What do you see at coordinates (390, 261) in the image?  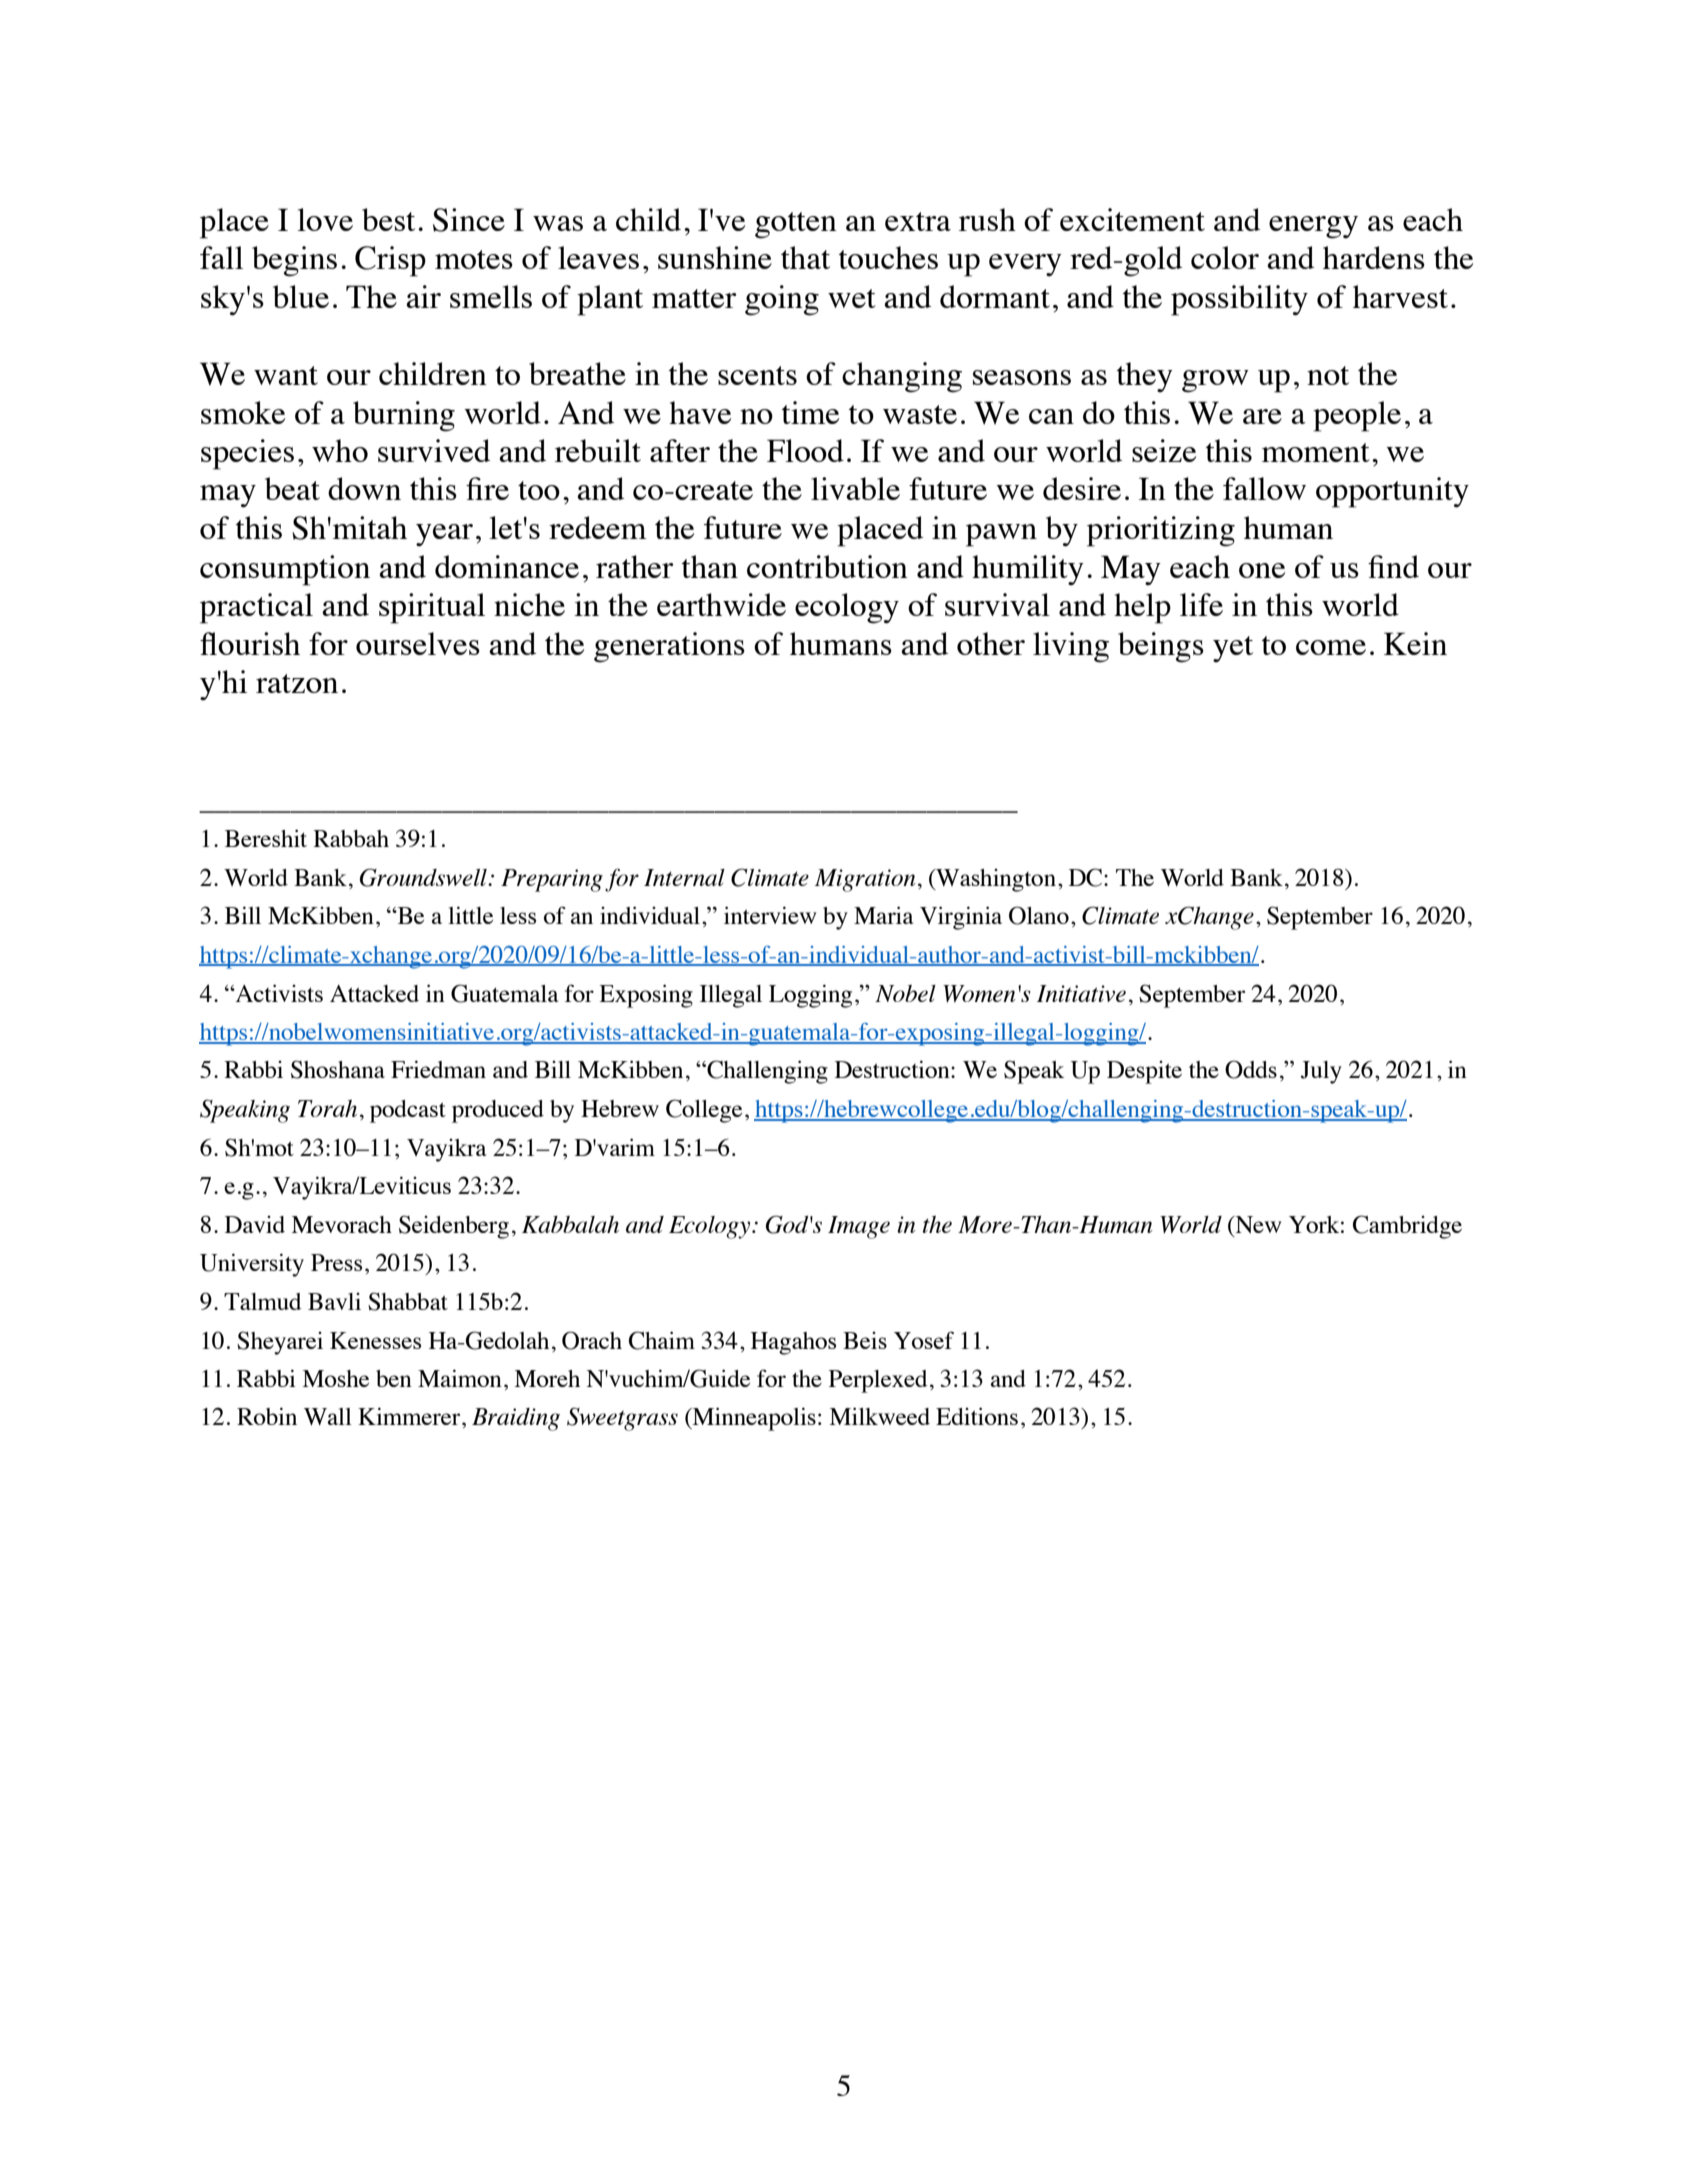 I see `Crisp` at bounding box center [390, 261].
